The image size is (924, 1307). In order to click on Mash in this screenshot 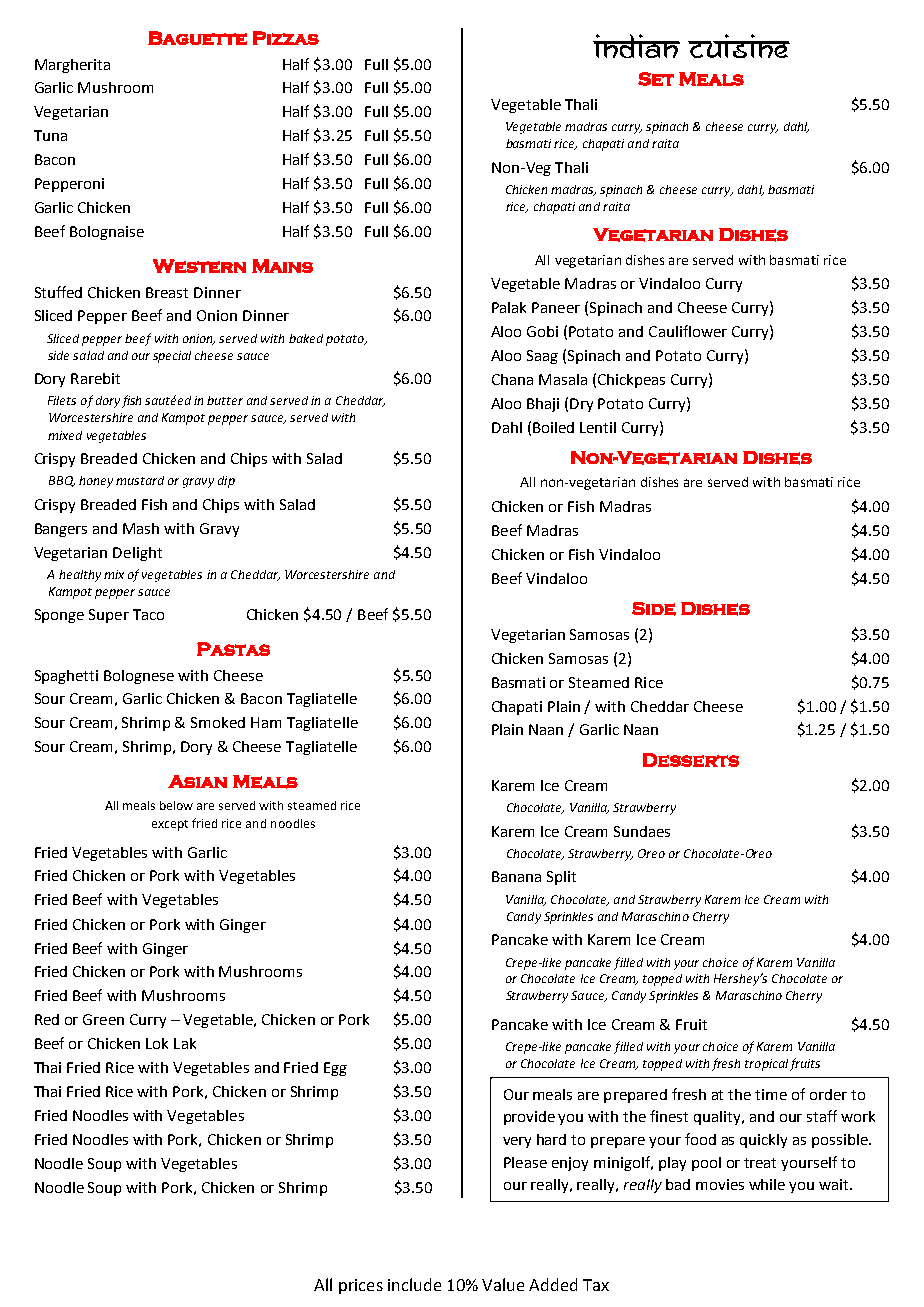, I will do `click(141, 528)`.
